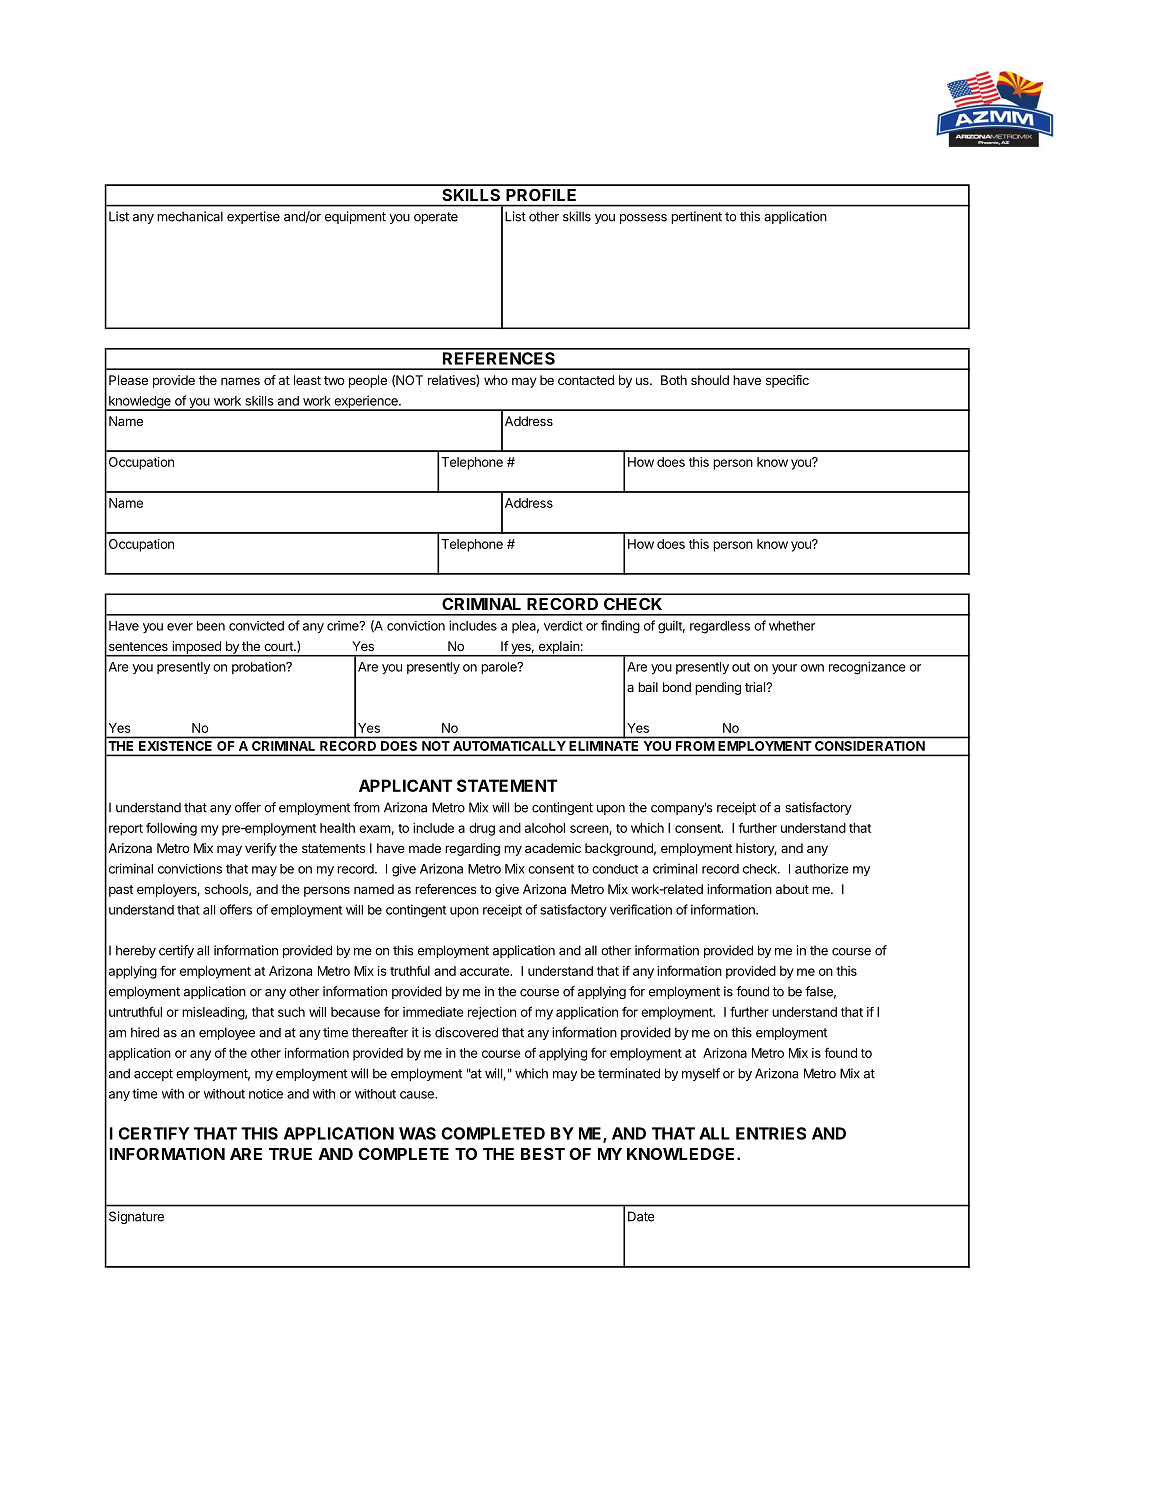  I want to click on ENTRIES, so click(771, 1133).
